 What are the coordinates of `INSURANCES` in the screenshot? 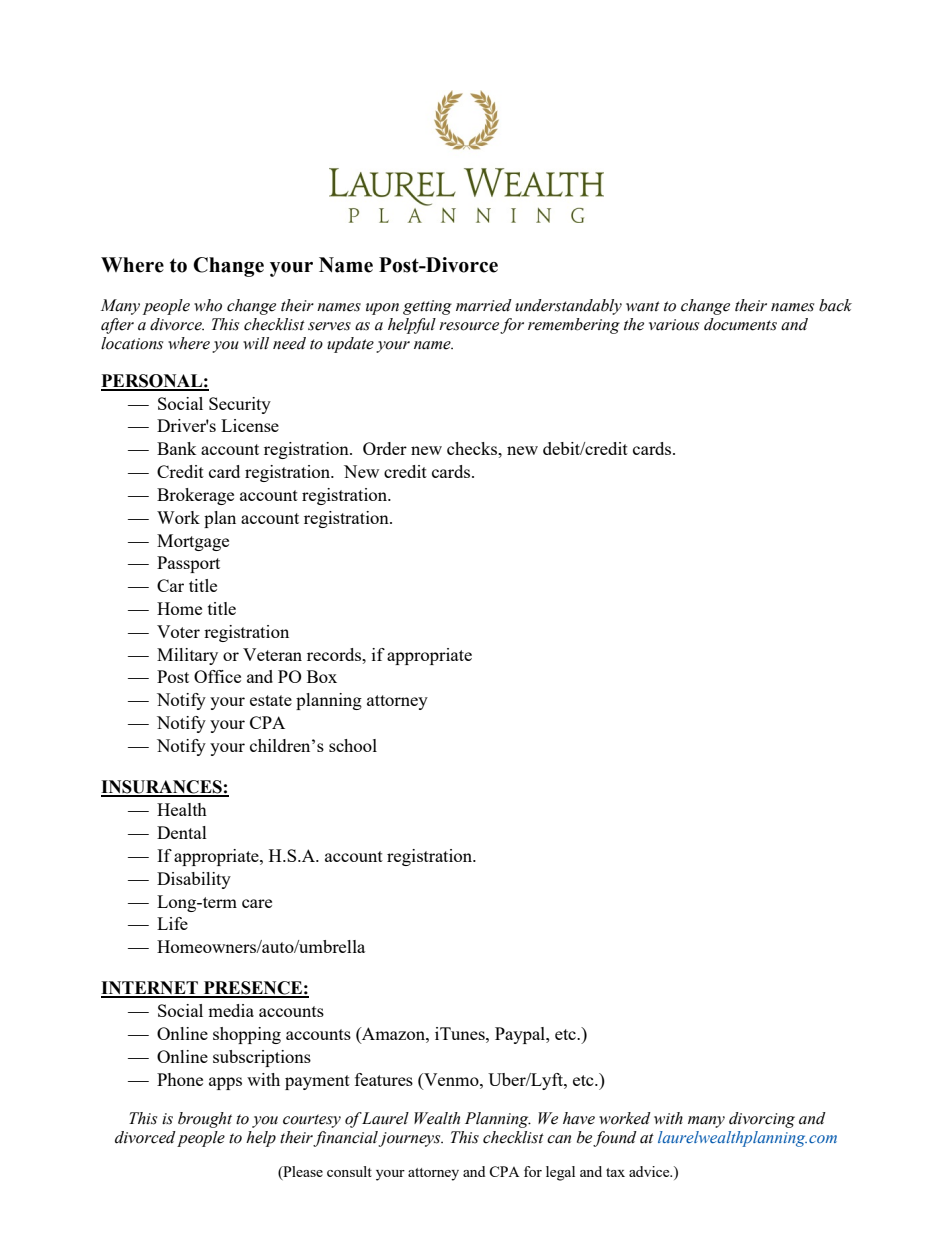 It's located at (162, 788).
